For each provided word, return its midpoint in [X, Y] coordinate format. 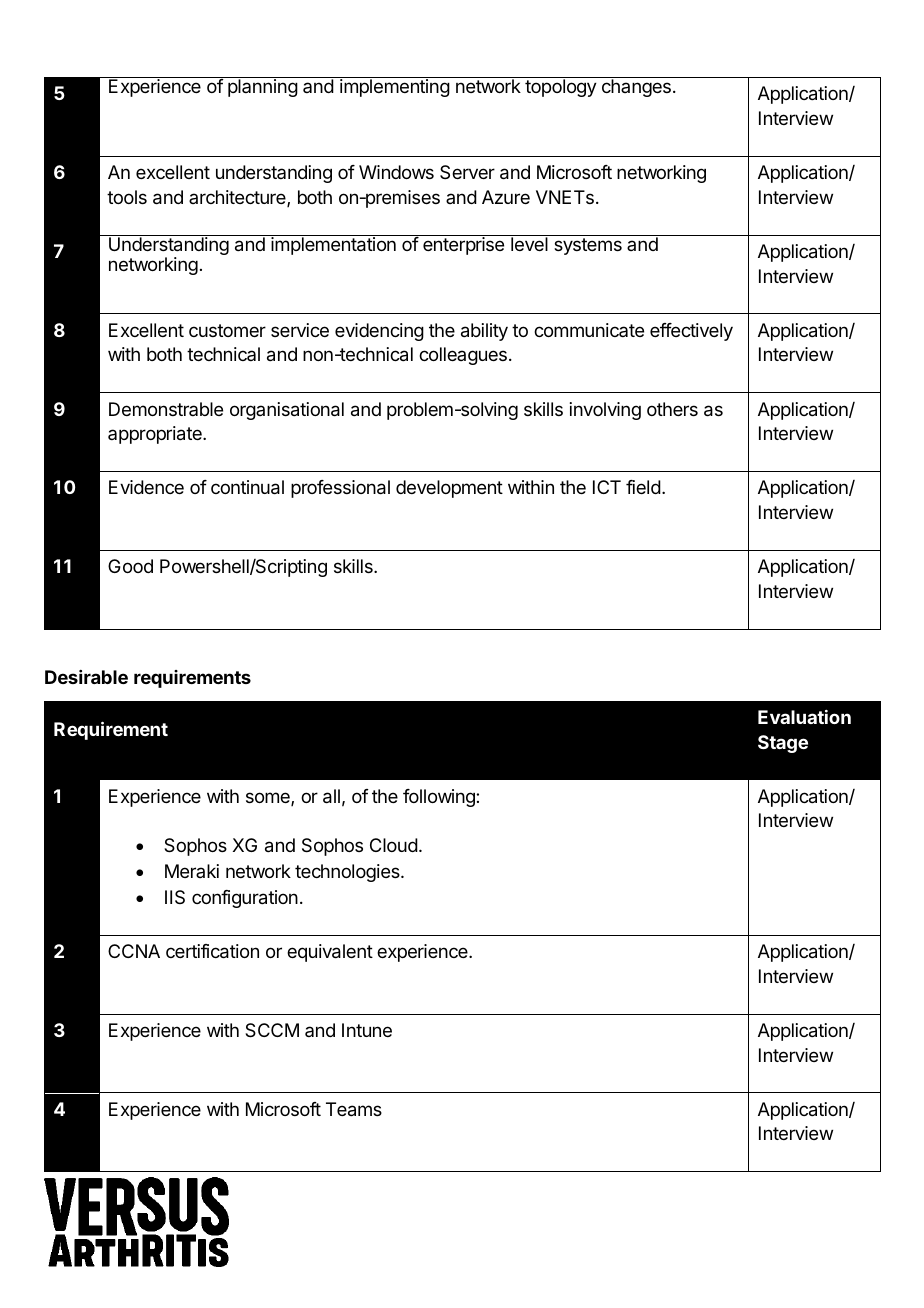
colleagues [463, 356]
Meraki [192, 871]
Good [130, 566]
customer [227, 330]
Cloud [394, 845]
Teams [354, 1109]
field [643, 487]
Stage [783, 744]
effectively [691, 332]
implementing [395, 88]
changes [636, 88]
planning [263, 88]
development [449, 489]
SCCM [272, 1030]
